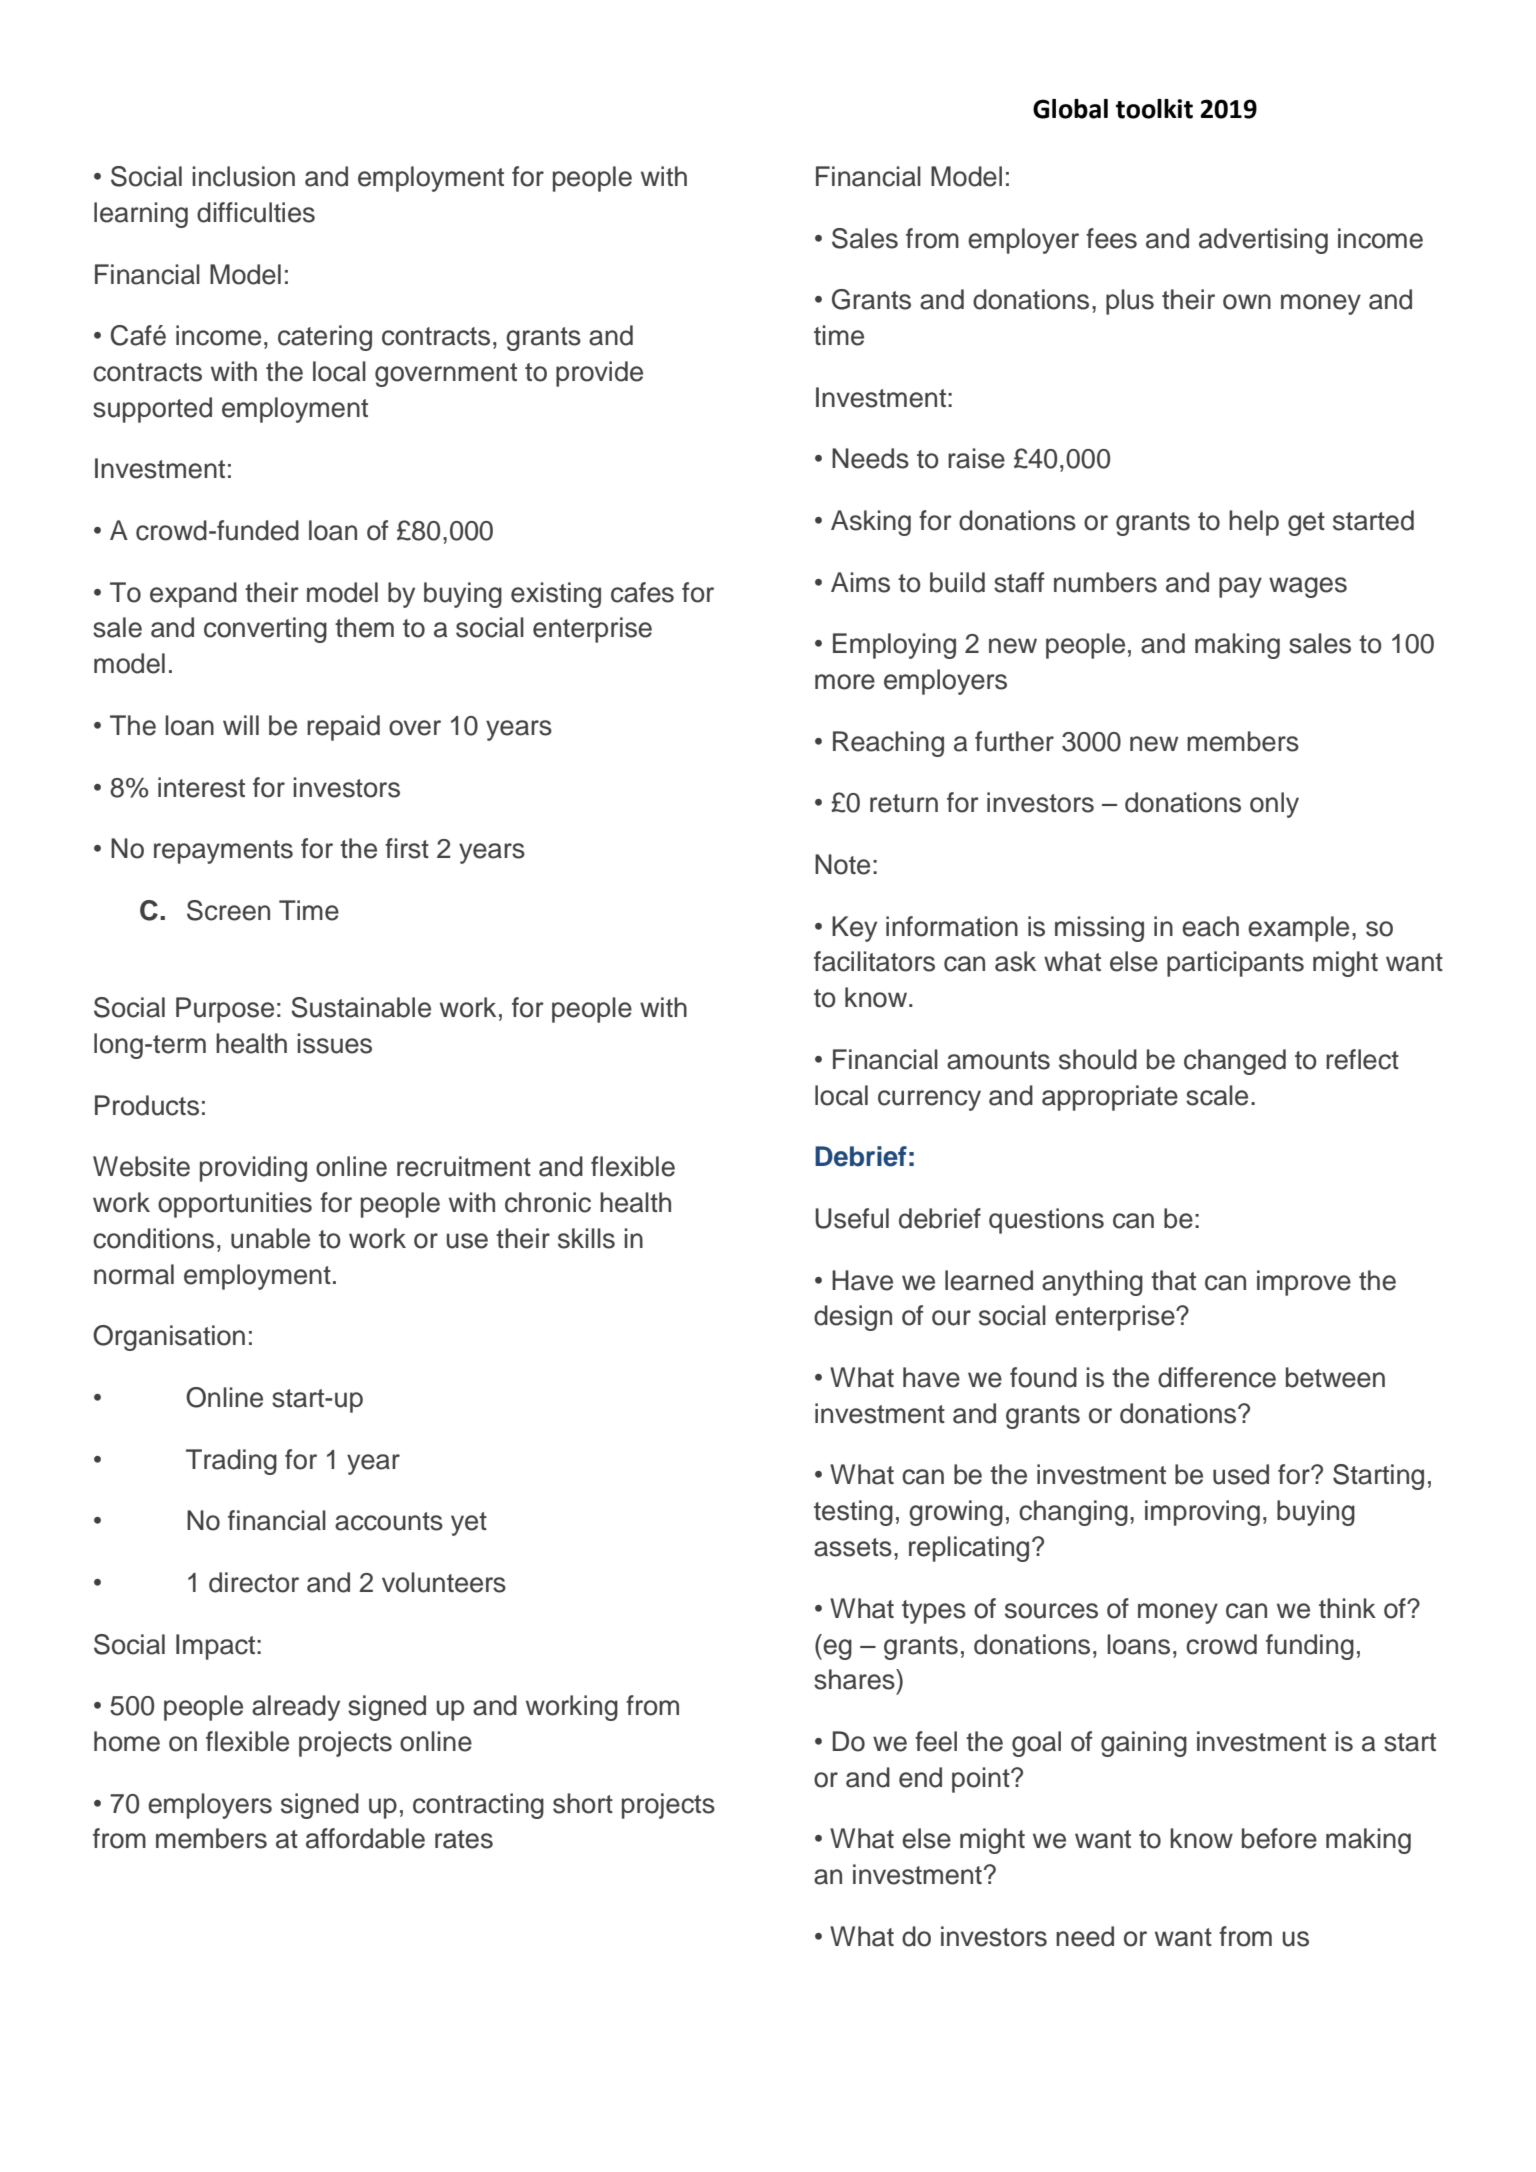 The height and width of the screenshot is (2172, 1536). I want to click on inclusion, so click(243, 176).
